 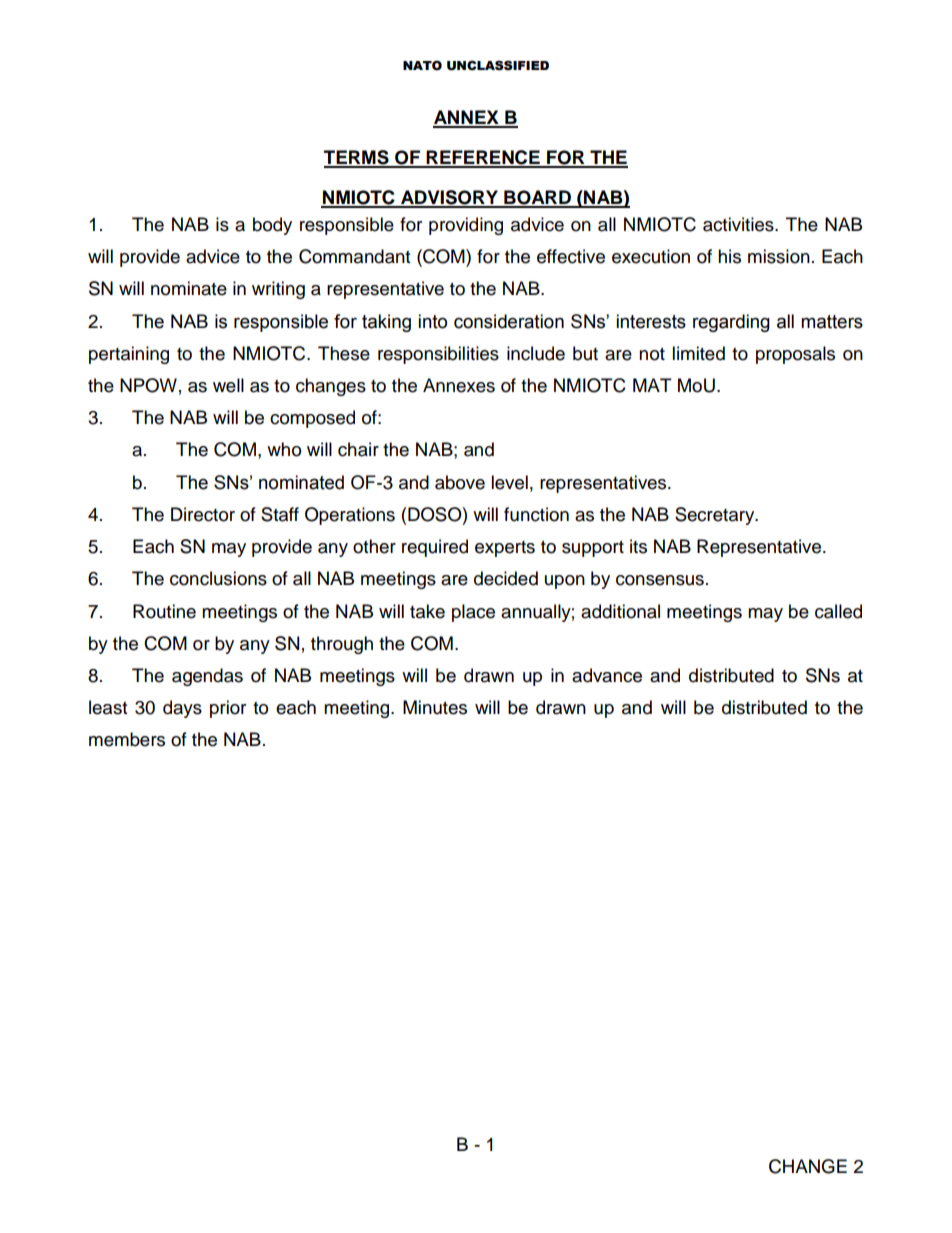 I want to click on days, so click(x=182, y=709).
